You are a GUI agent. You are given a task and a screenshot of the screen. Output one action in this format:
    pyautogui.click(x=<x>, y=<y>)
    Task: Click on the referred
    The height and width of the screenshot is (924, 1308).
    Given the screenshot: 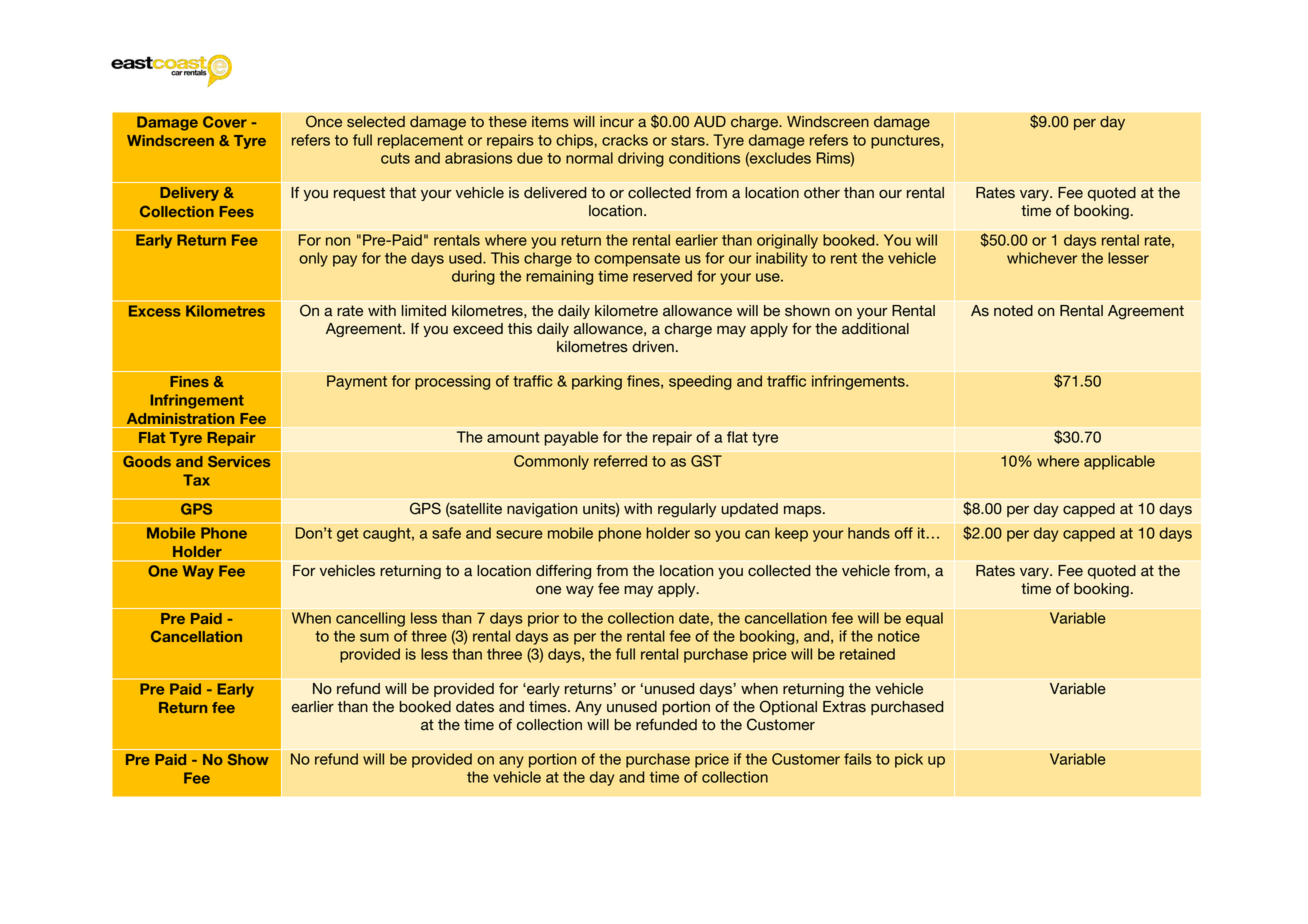 What is the action you would take?
    pyautogui.click(x=620, y=461)
